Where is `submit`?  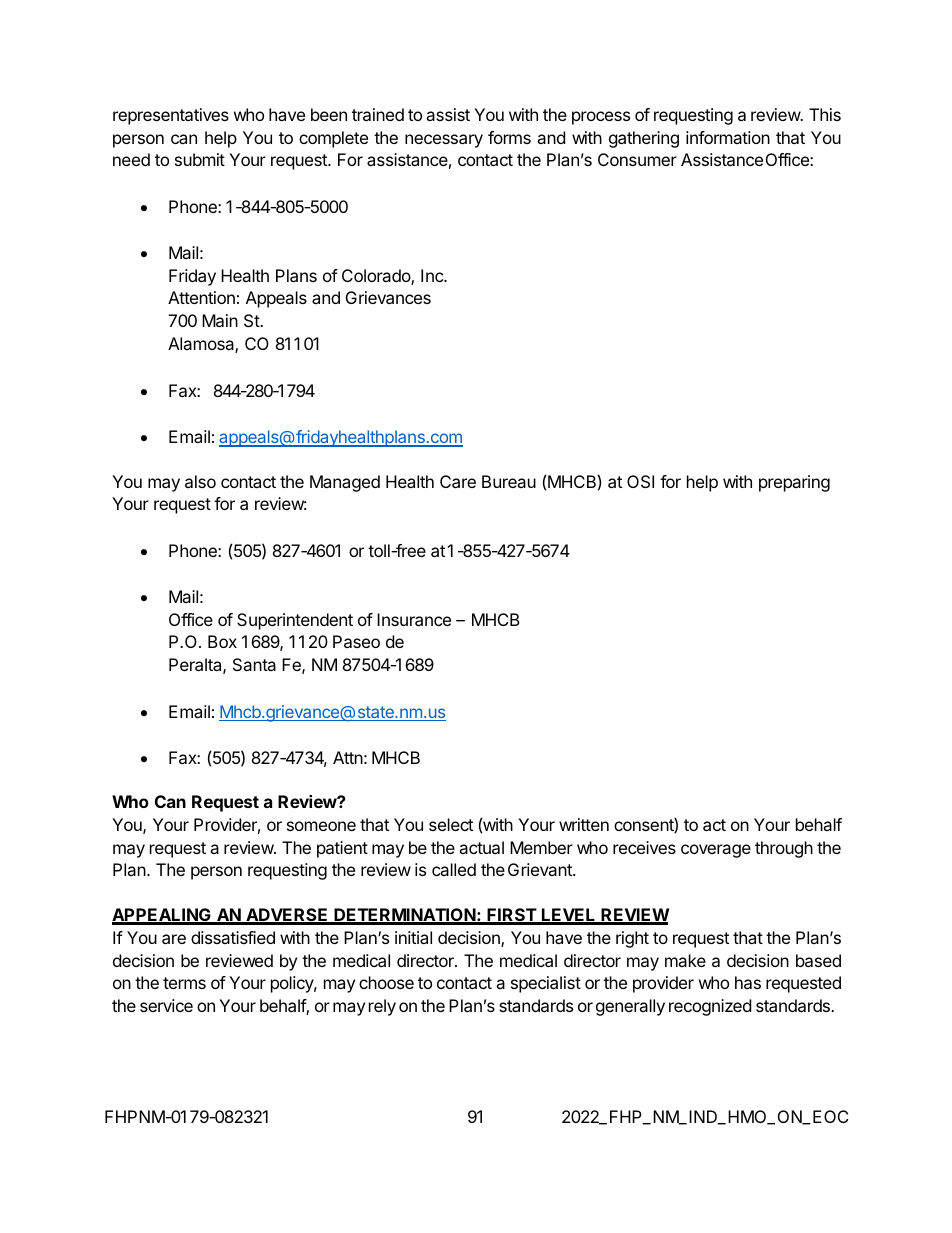 submit is located at coordinates (200, 159).
